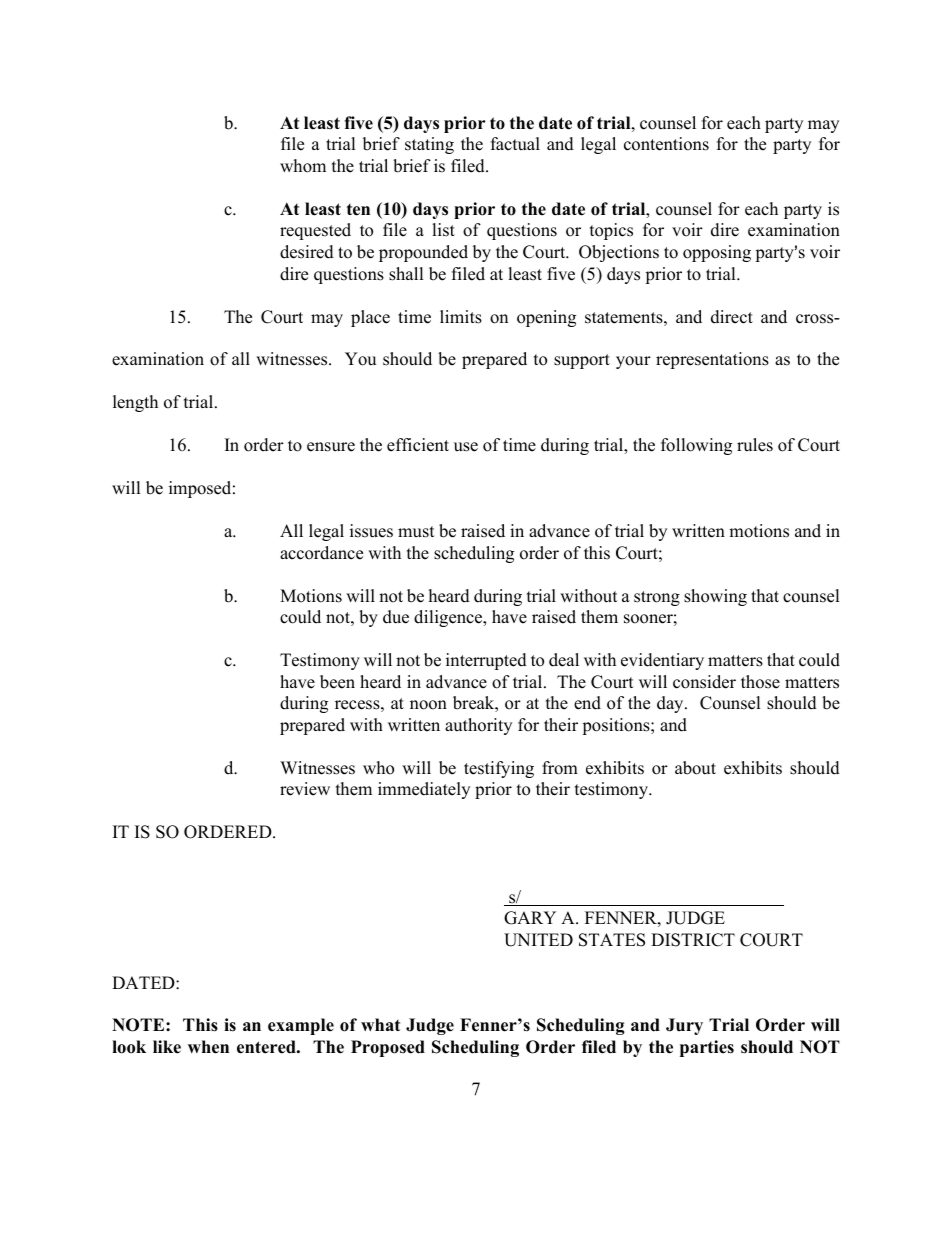 The image size is (952, 1233). I want to click on due, so click(396, 617).
